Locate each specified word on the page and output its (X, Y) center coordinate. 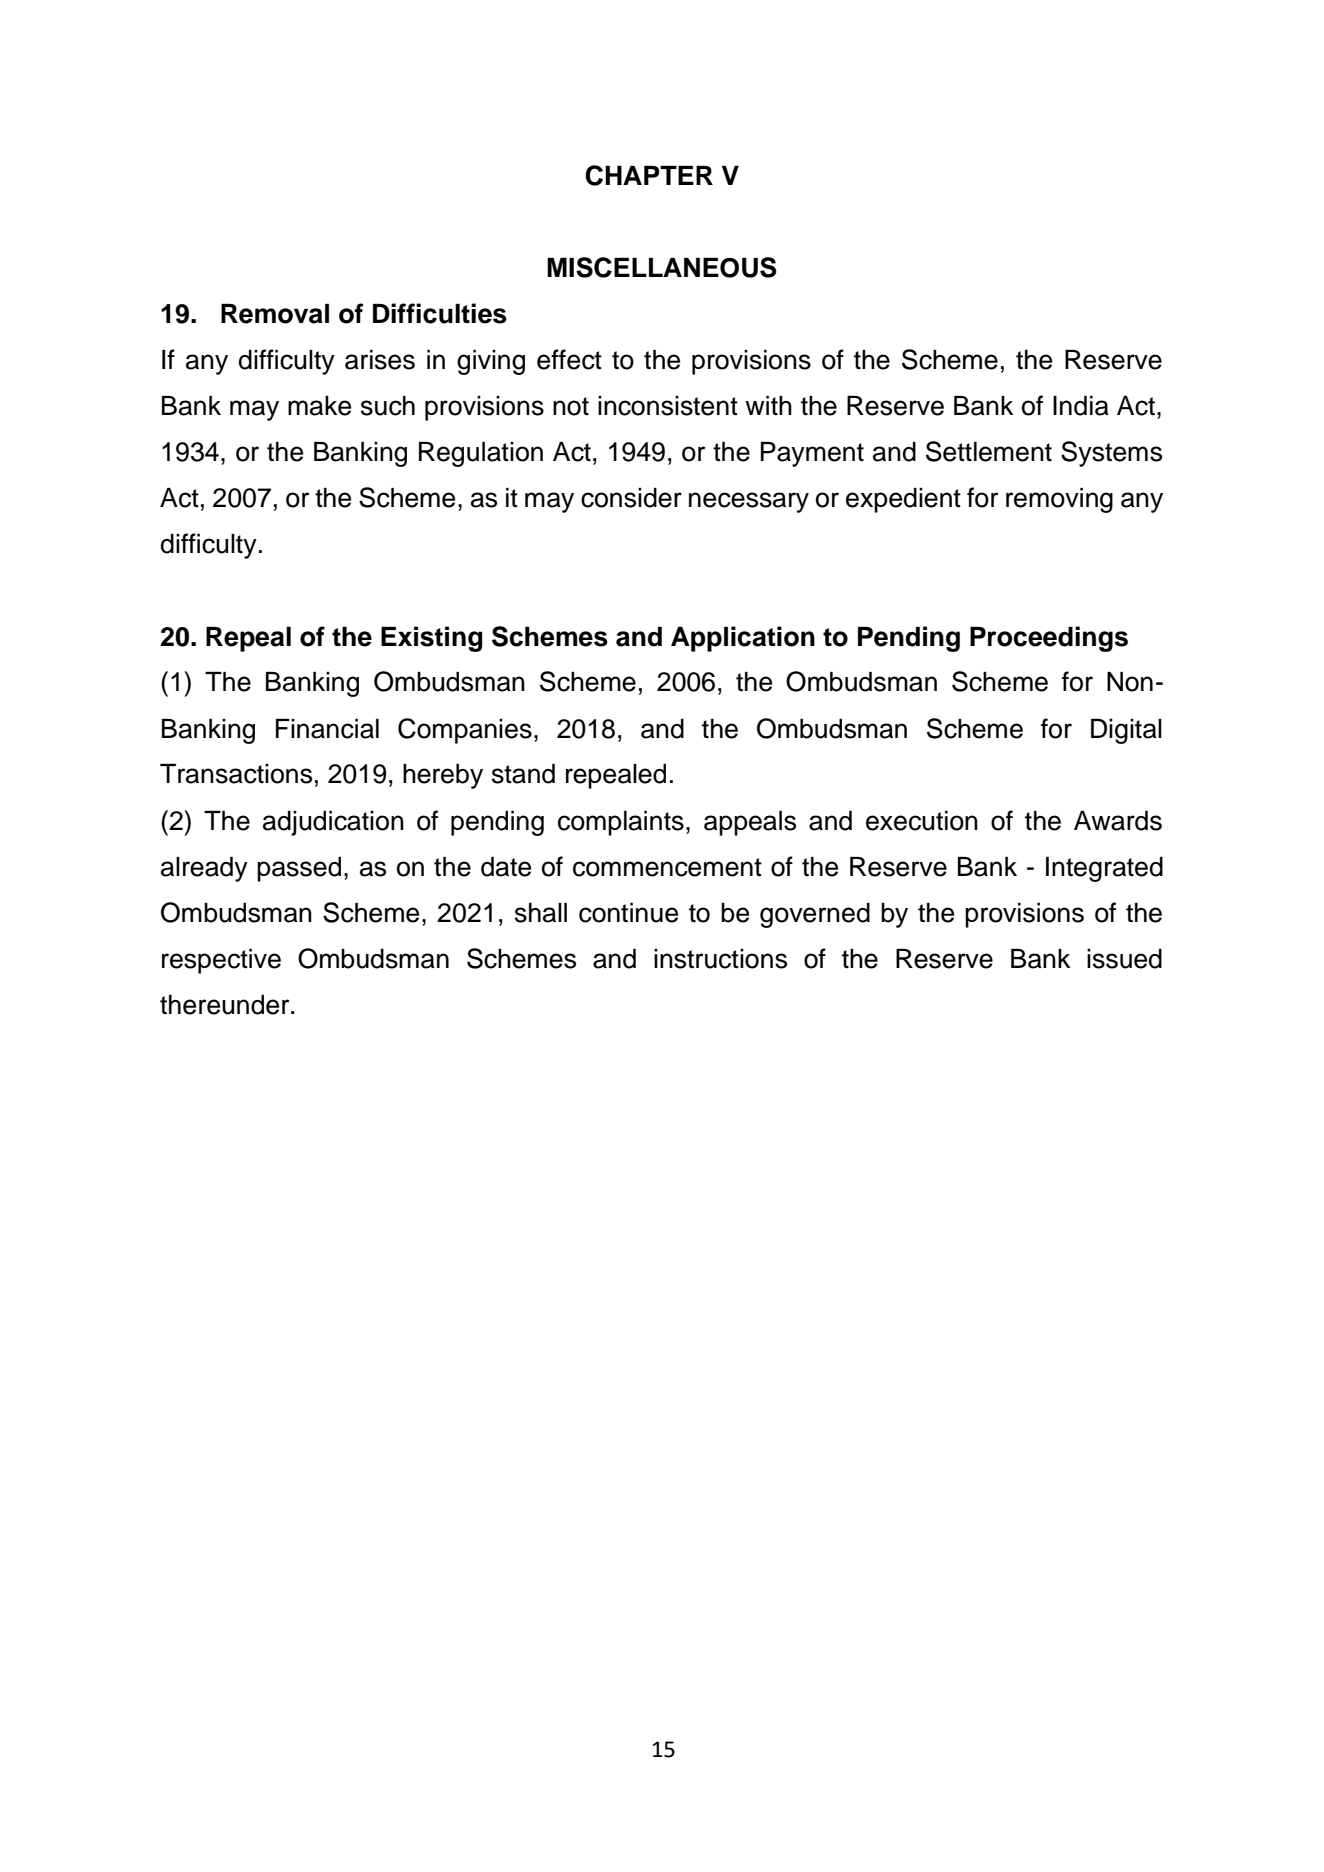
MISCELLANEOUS (662, 267)
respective (221, 961)
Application (743, 639)
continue (628, 913)
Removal (275, 314)
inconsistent (668, 406)
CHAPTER (649, 175)
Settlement (989, 451)
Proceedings (1049, 639)
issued (1124, 959)
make (319, 406)
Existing (432, 639)
